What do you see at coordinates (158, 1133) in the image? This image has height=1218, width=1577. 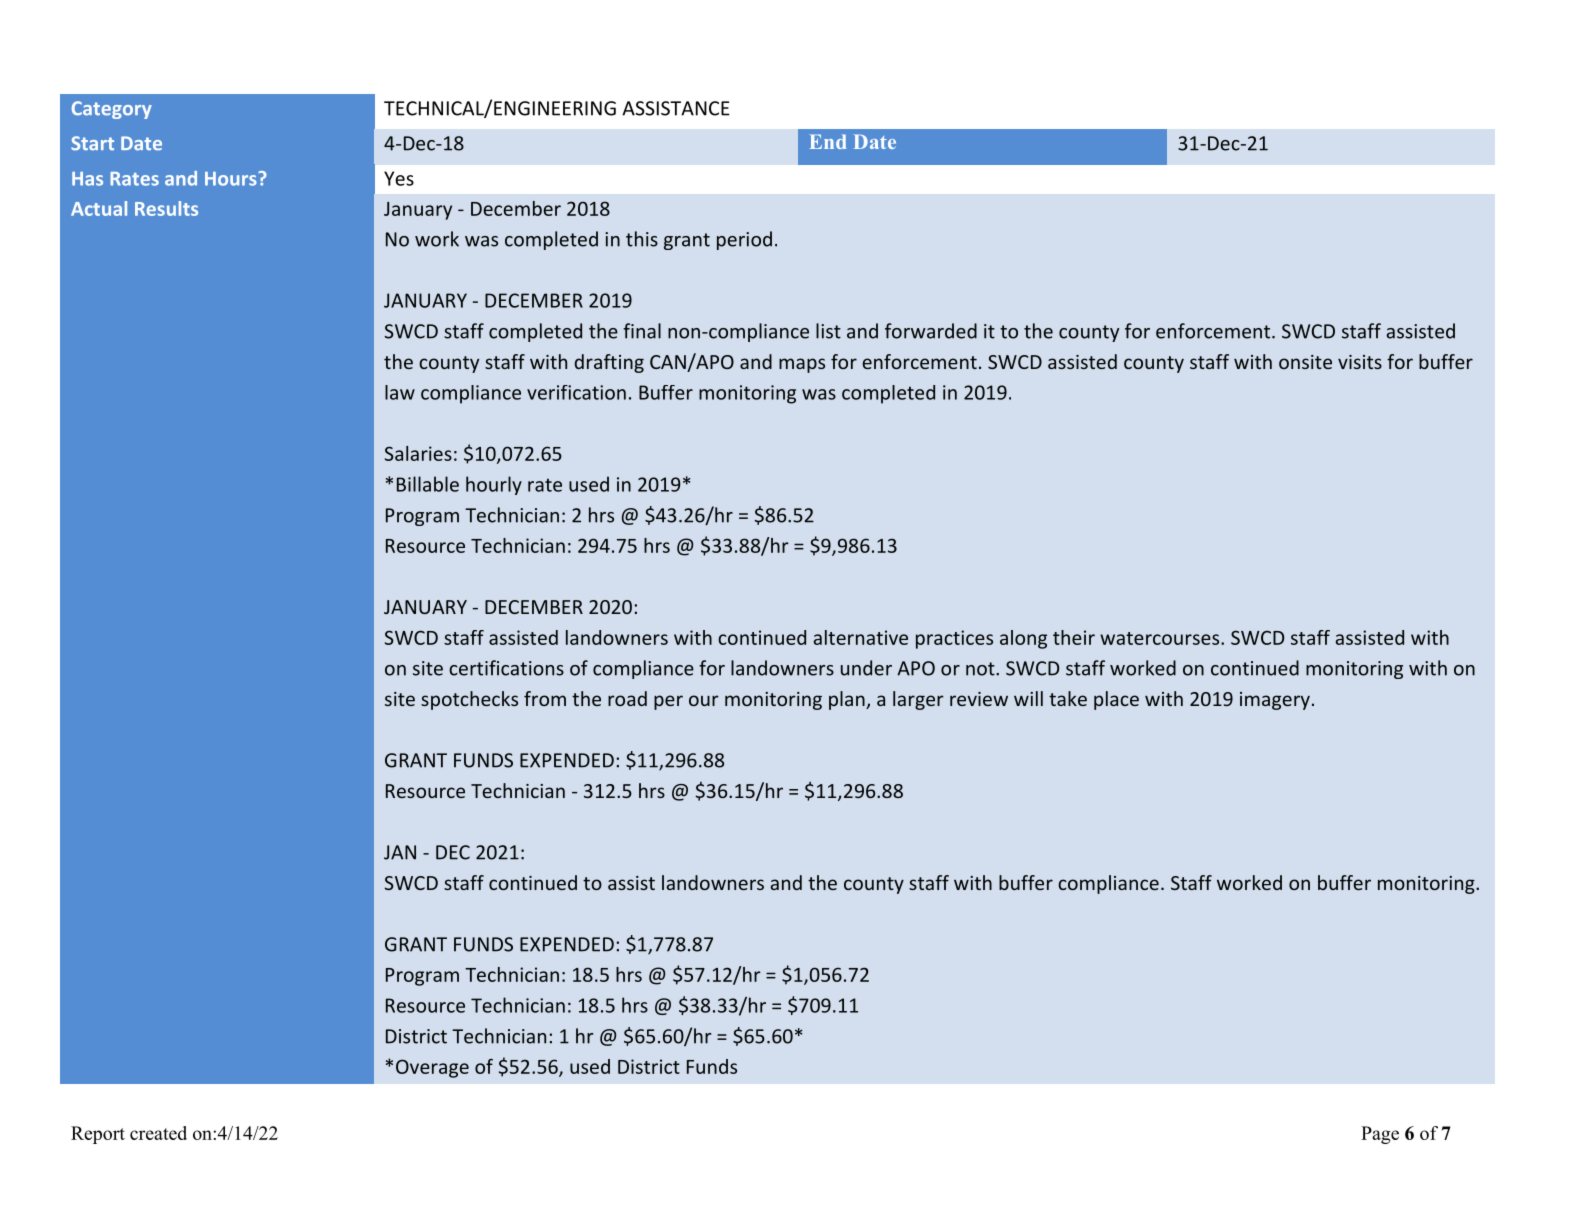 I see `created` at bounding box center [158, 1133].
